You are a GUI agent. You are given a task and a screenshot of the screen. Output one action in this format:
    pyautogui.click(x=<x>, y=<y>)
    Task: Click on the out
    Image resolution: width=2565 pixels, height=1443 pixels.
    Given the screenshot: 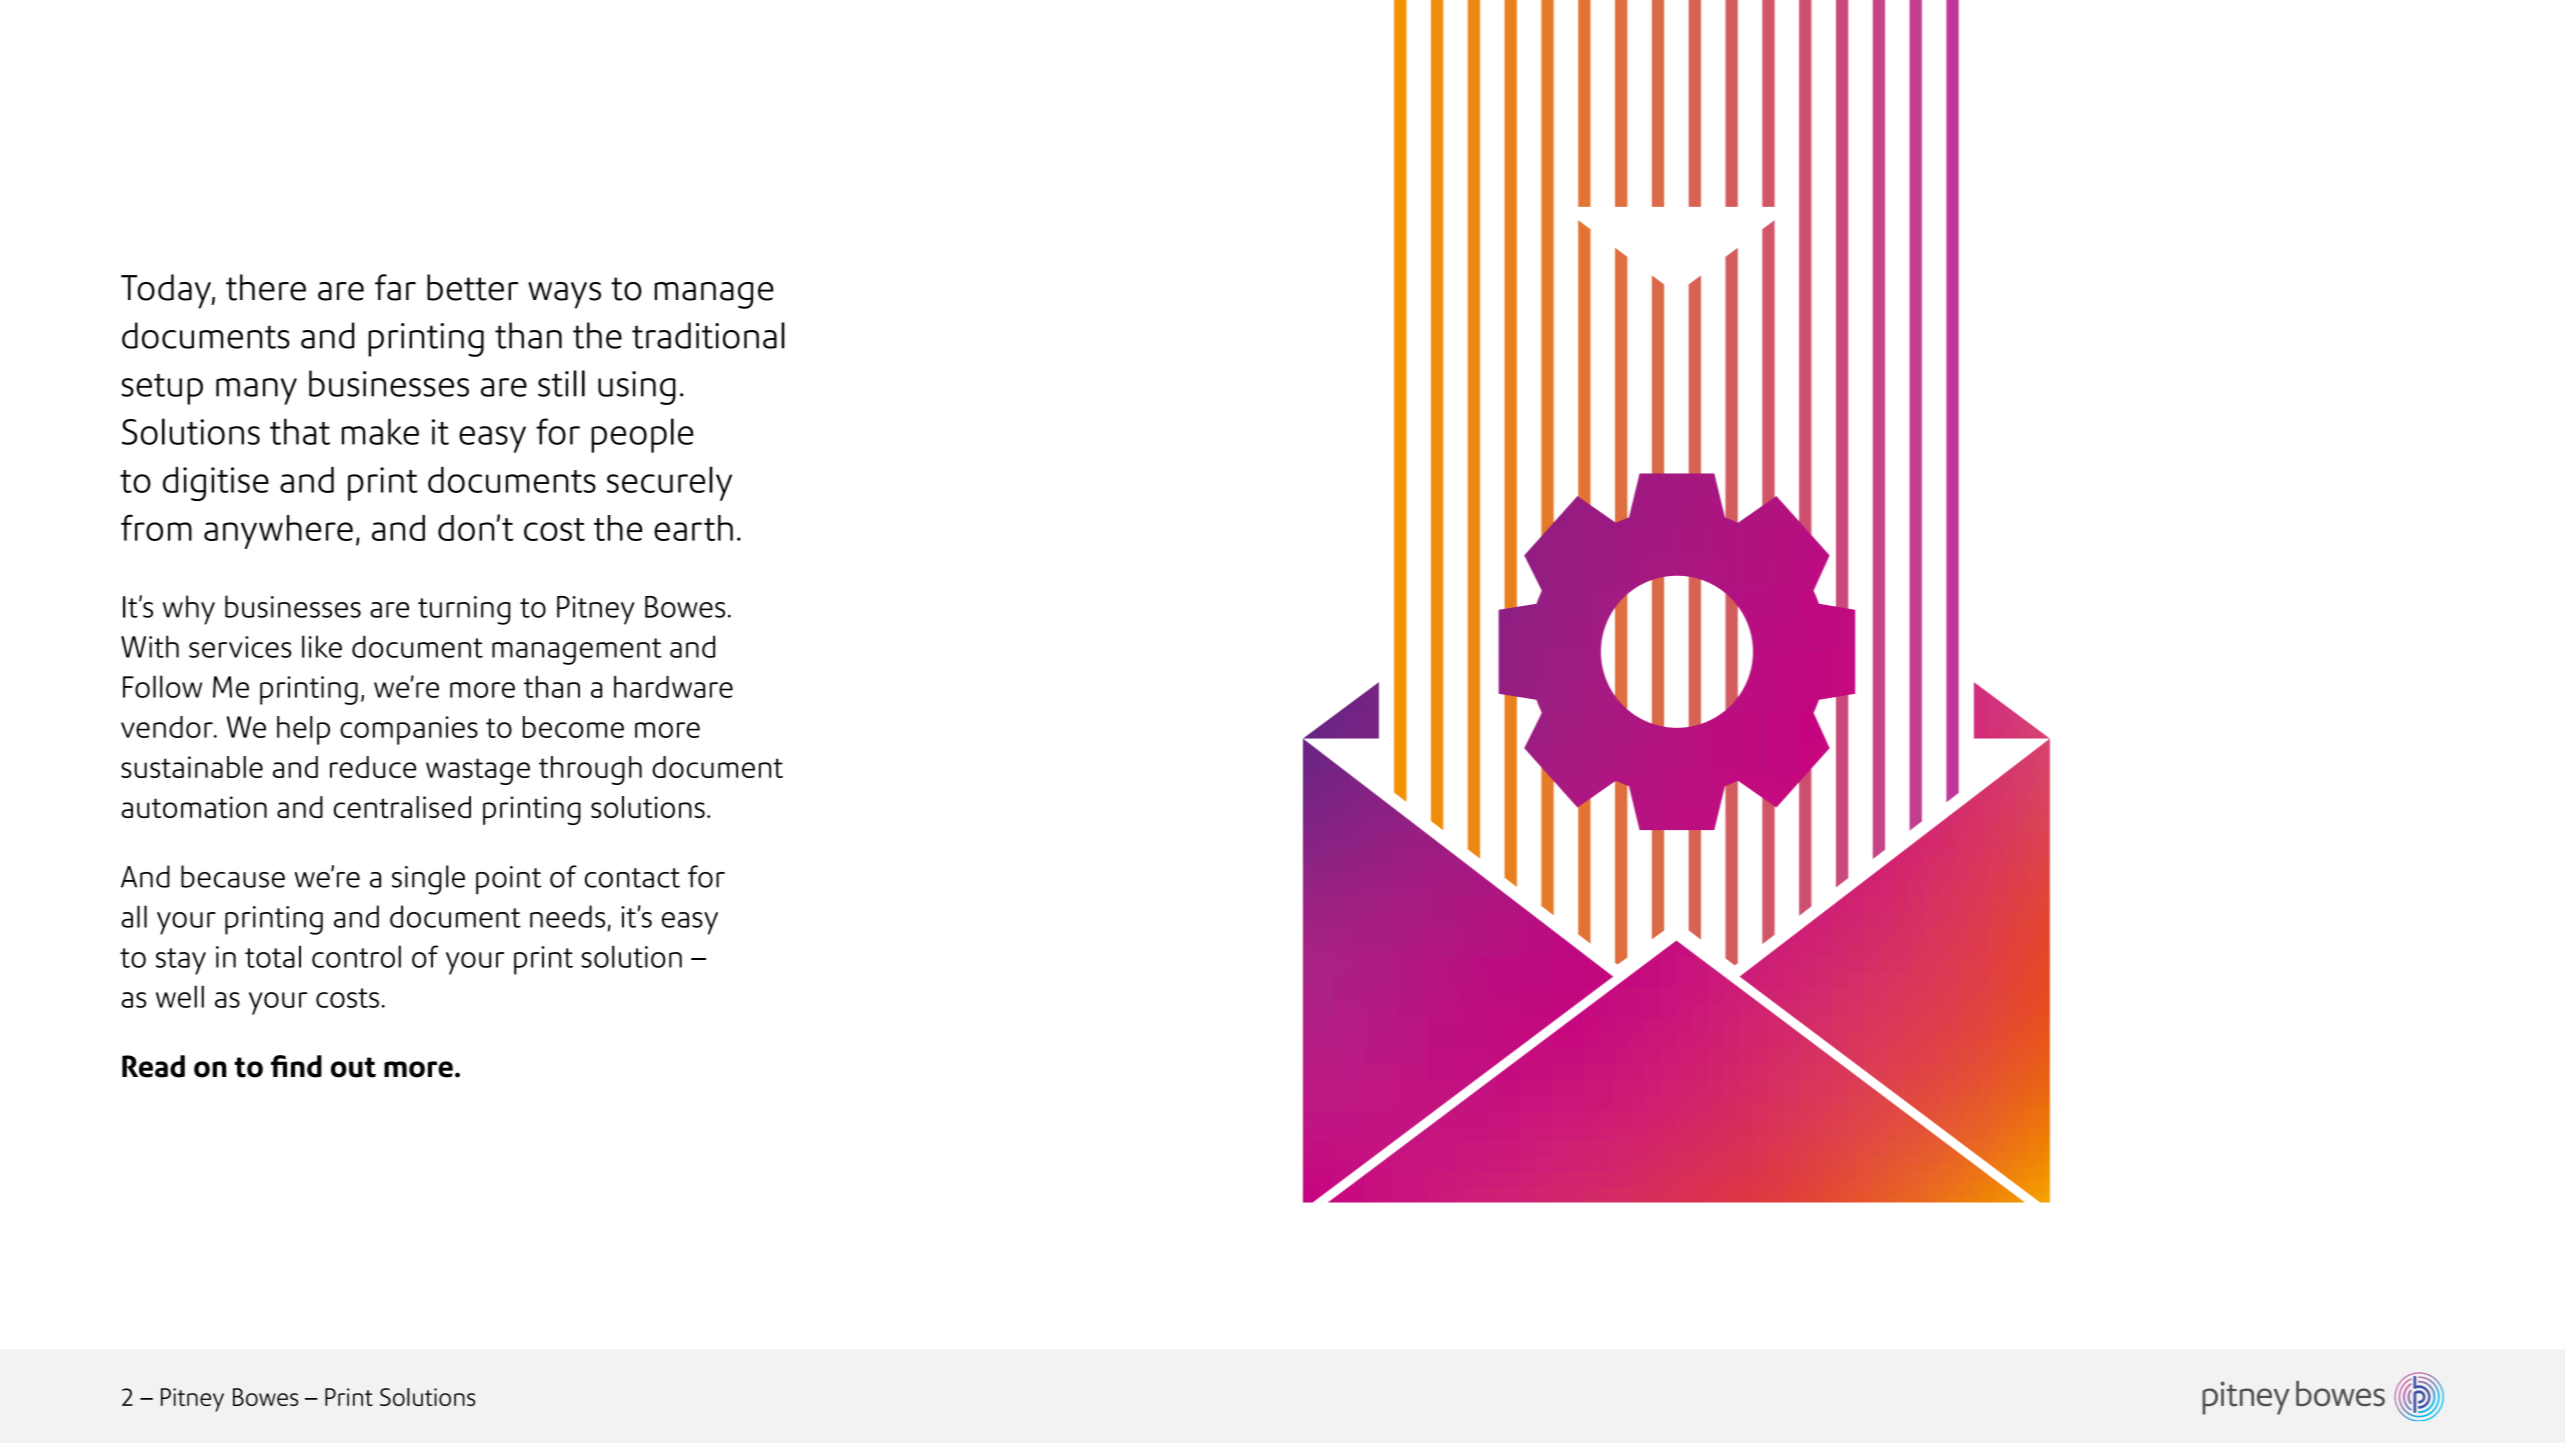 What is the action you would take?
    pyautogui.click(x=353, y=1067)
